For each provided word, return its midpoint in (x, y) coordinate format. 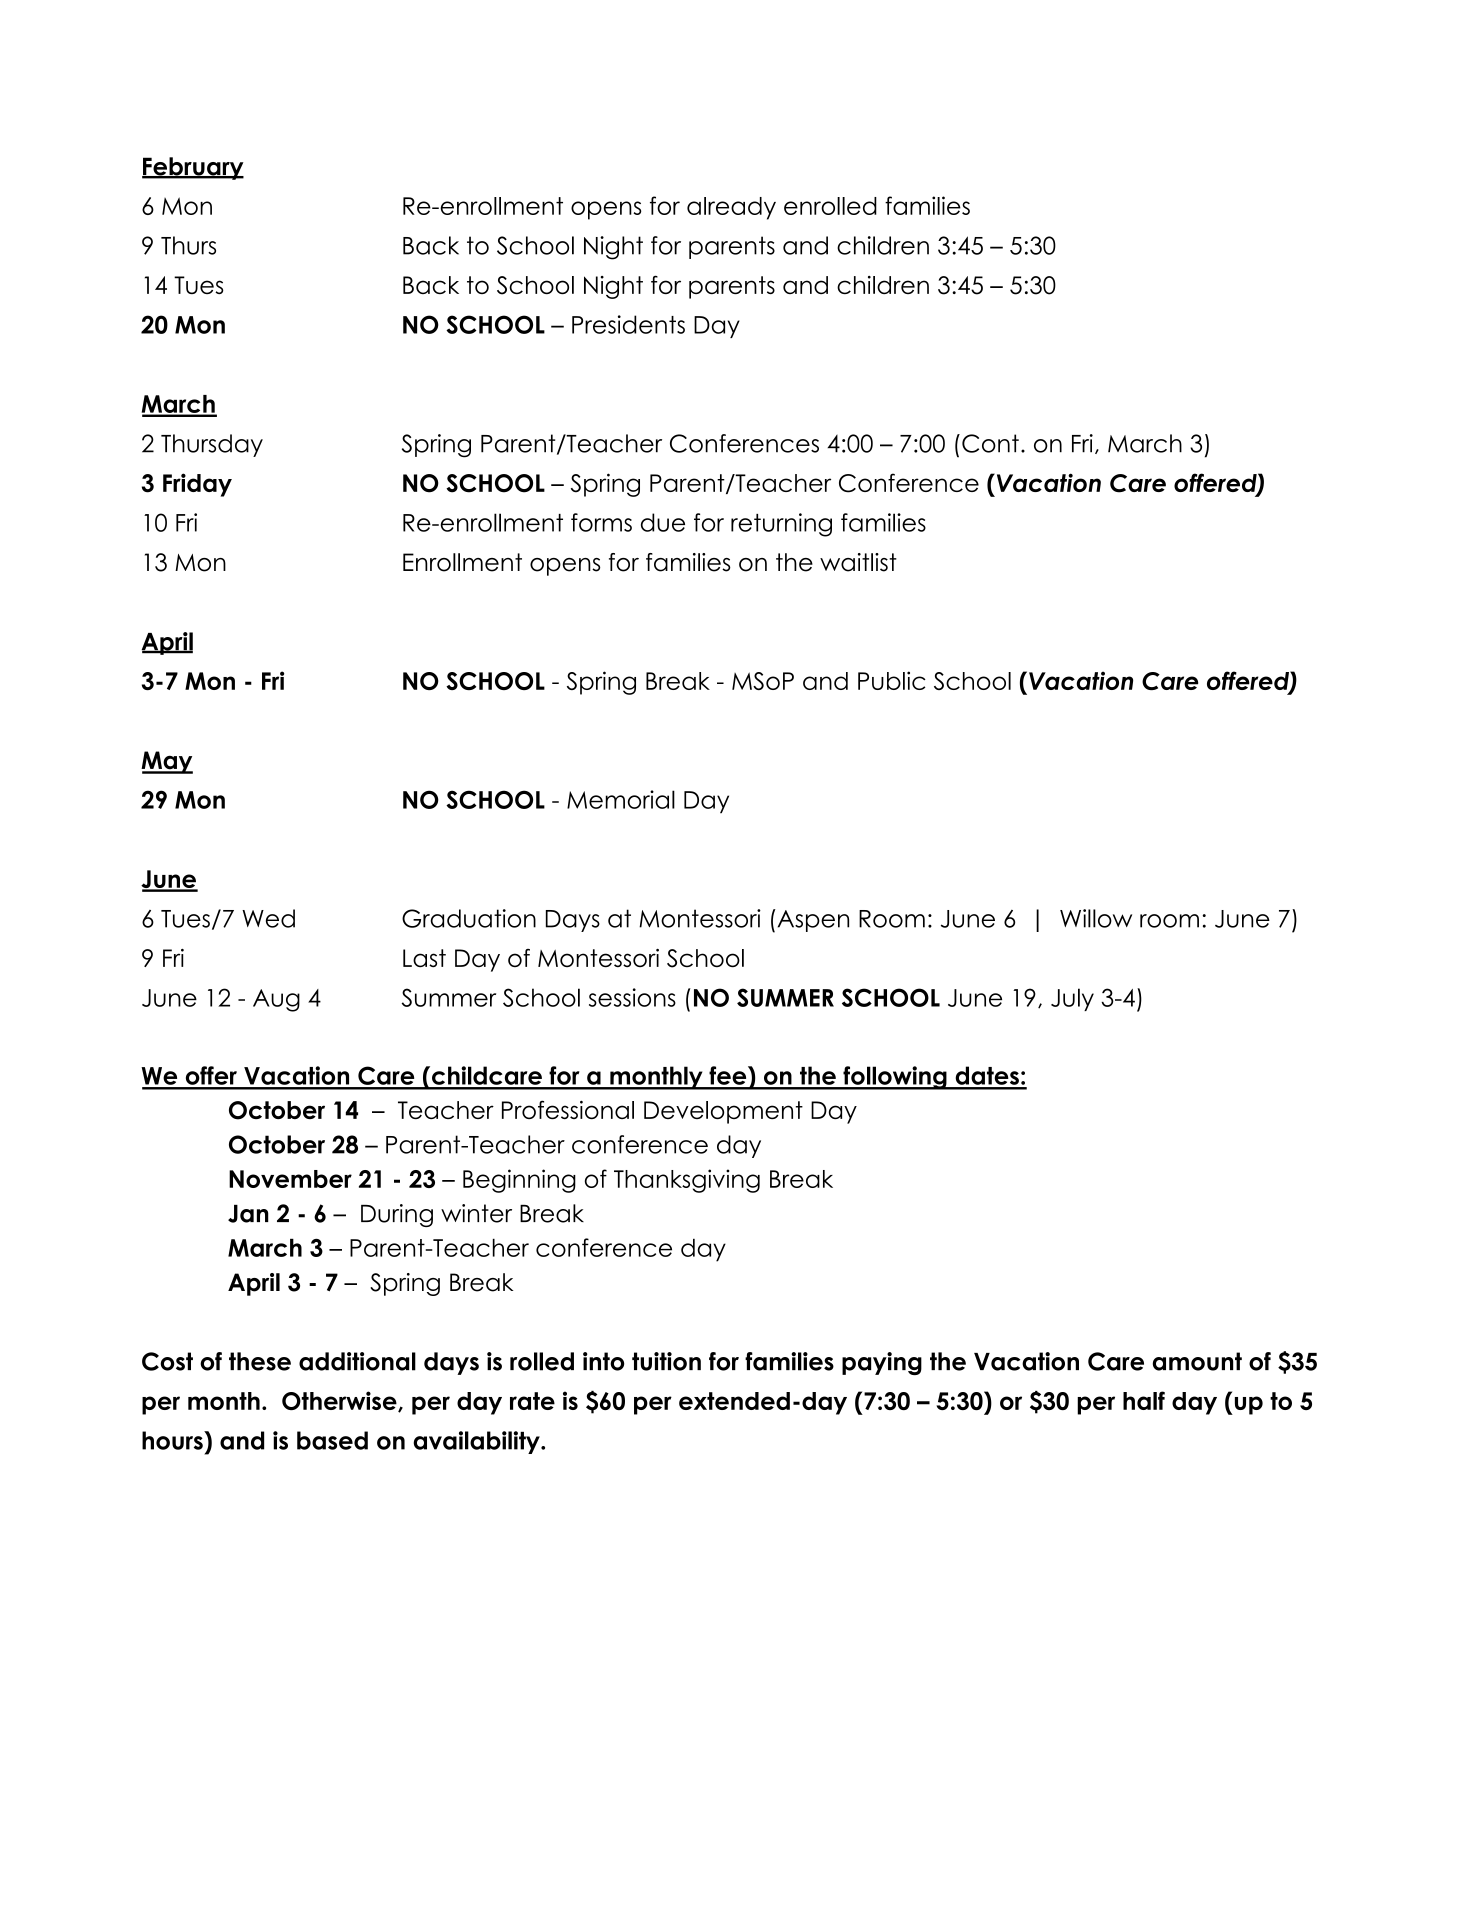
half (1144, 1400)
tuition (666, 1361)
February (193, 168)
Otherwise (340, 1401)
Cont (990, 443)
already (731, 208)
